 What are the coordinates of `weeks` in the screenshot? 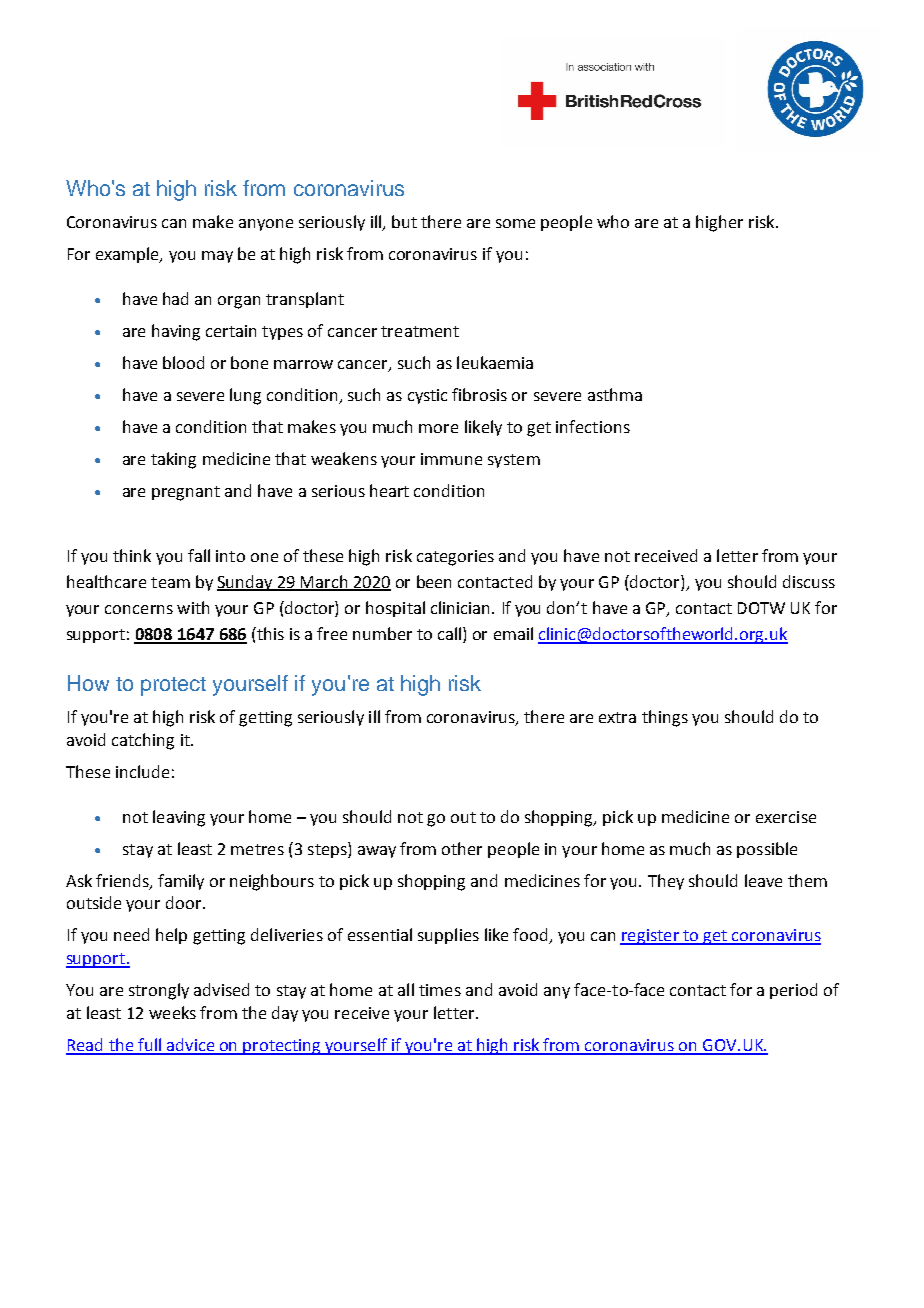 It's located at (172, 1012).
